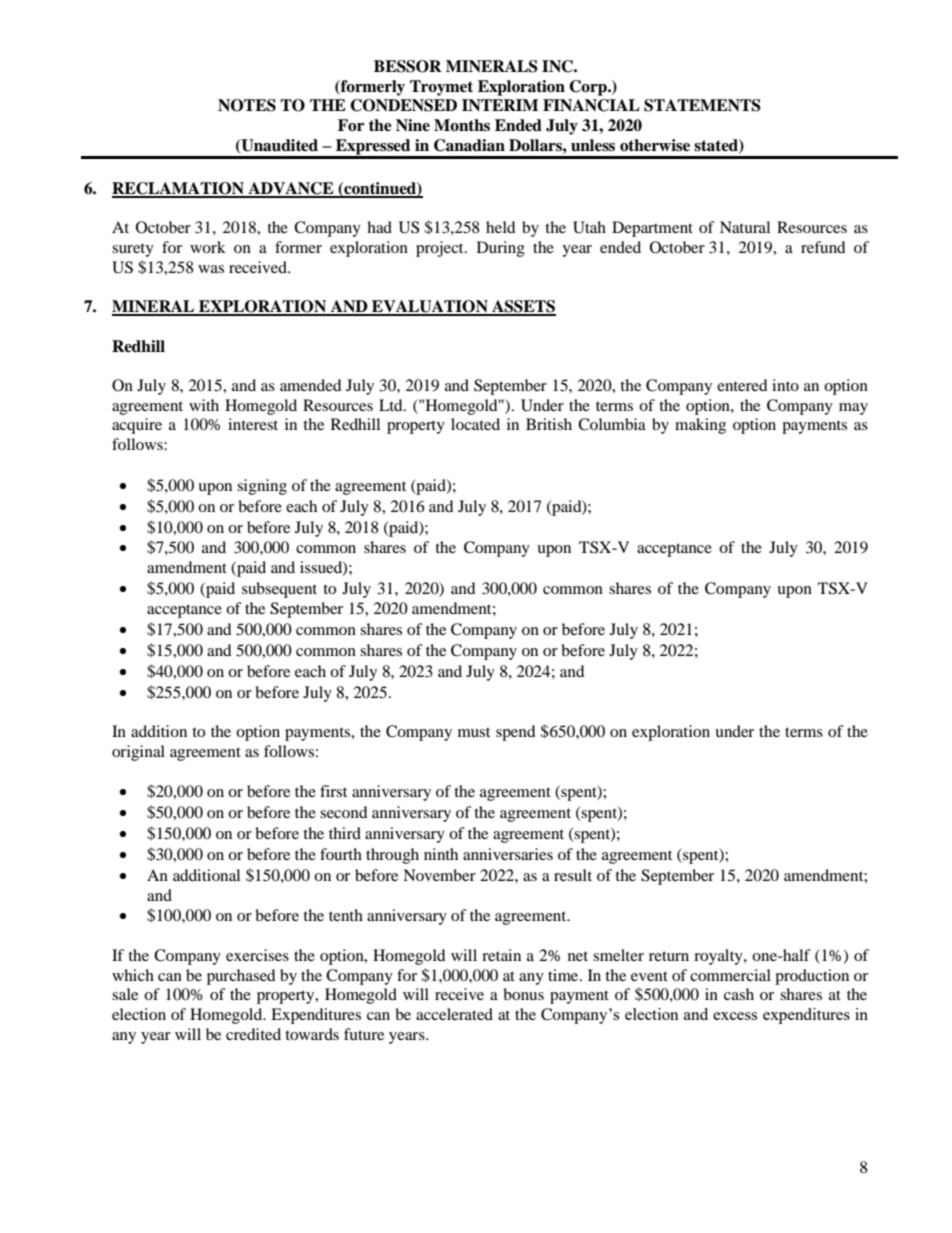  I want to click on subsequent, so click(279, 590).
